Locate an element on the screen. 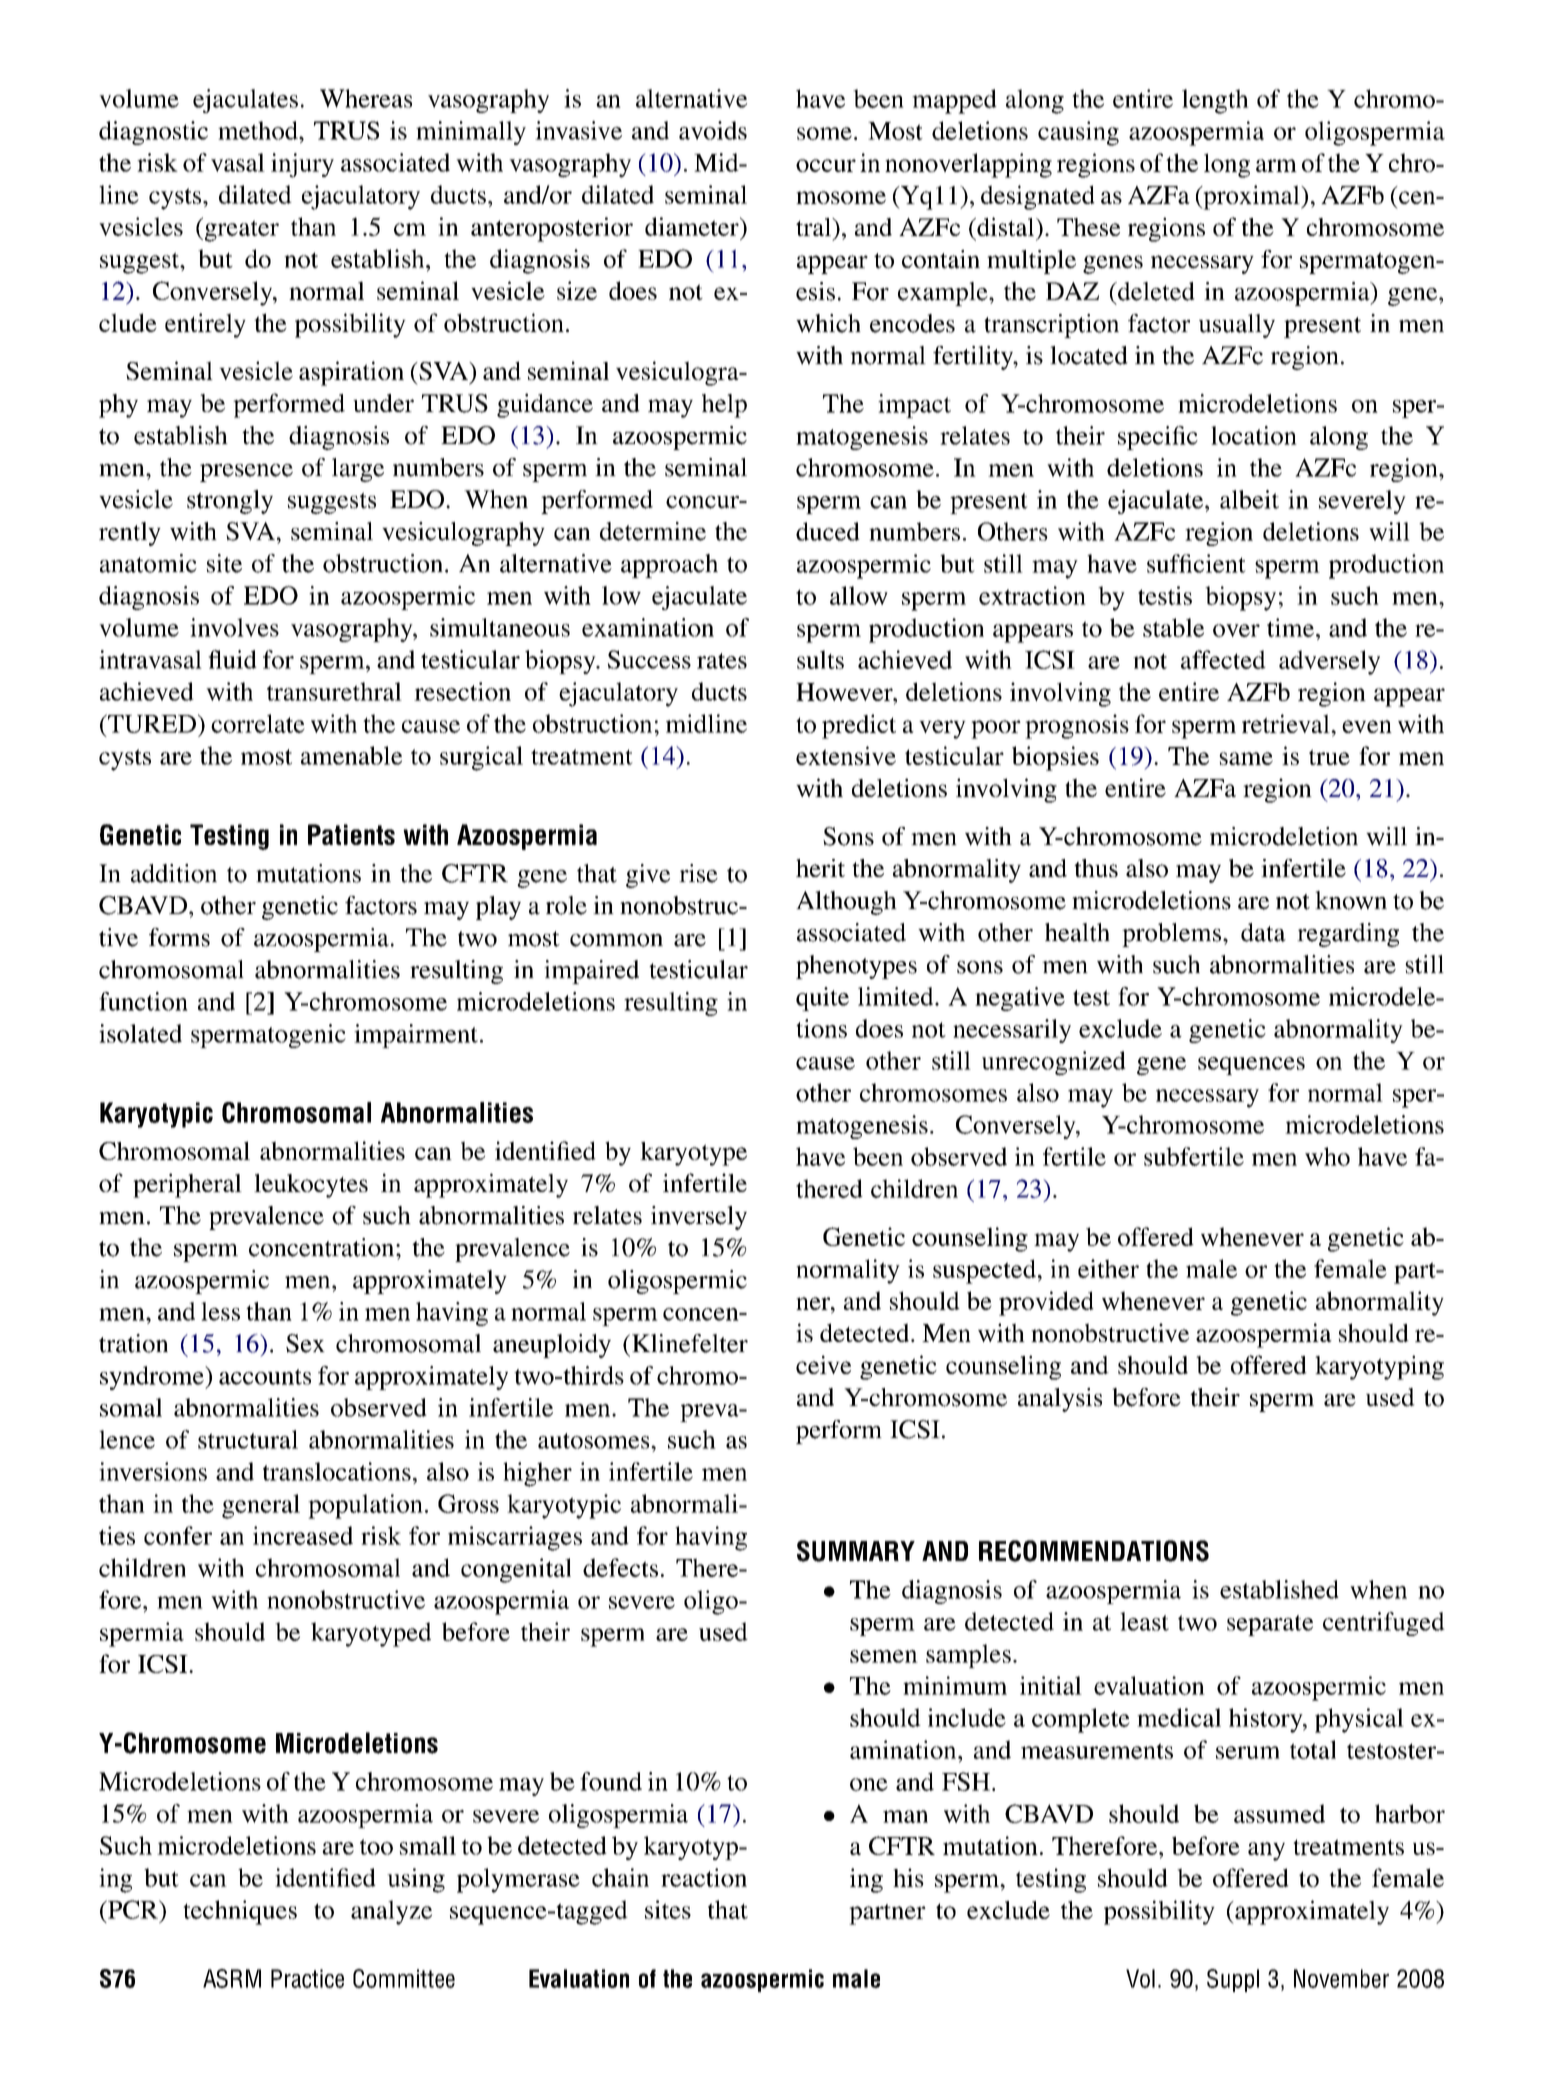 The height and width of the screenshot is (2075, 1544). who is located at coordinates (1327, 1156).
